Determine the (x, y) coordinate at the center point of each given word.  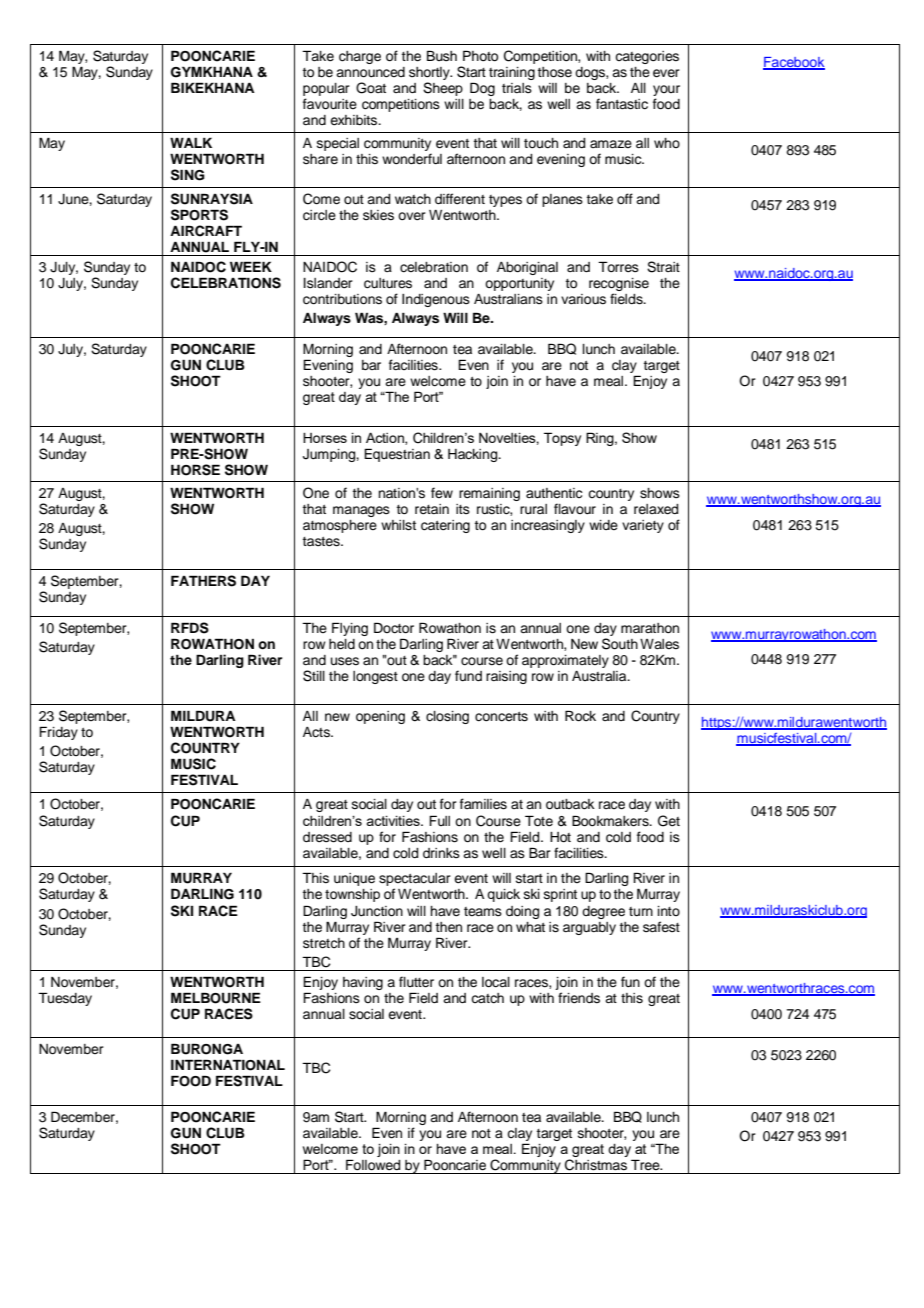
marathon (650, 628)
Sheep (443, 89)
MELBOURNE (216, 998)
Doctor (394, 628)
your (666, 92)
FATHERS (203, 581)
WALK (191, 142)
